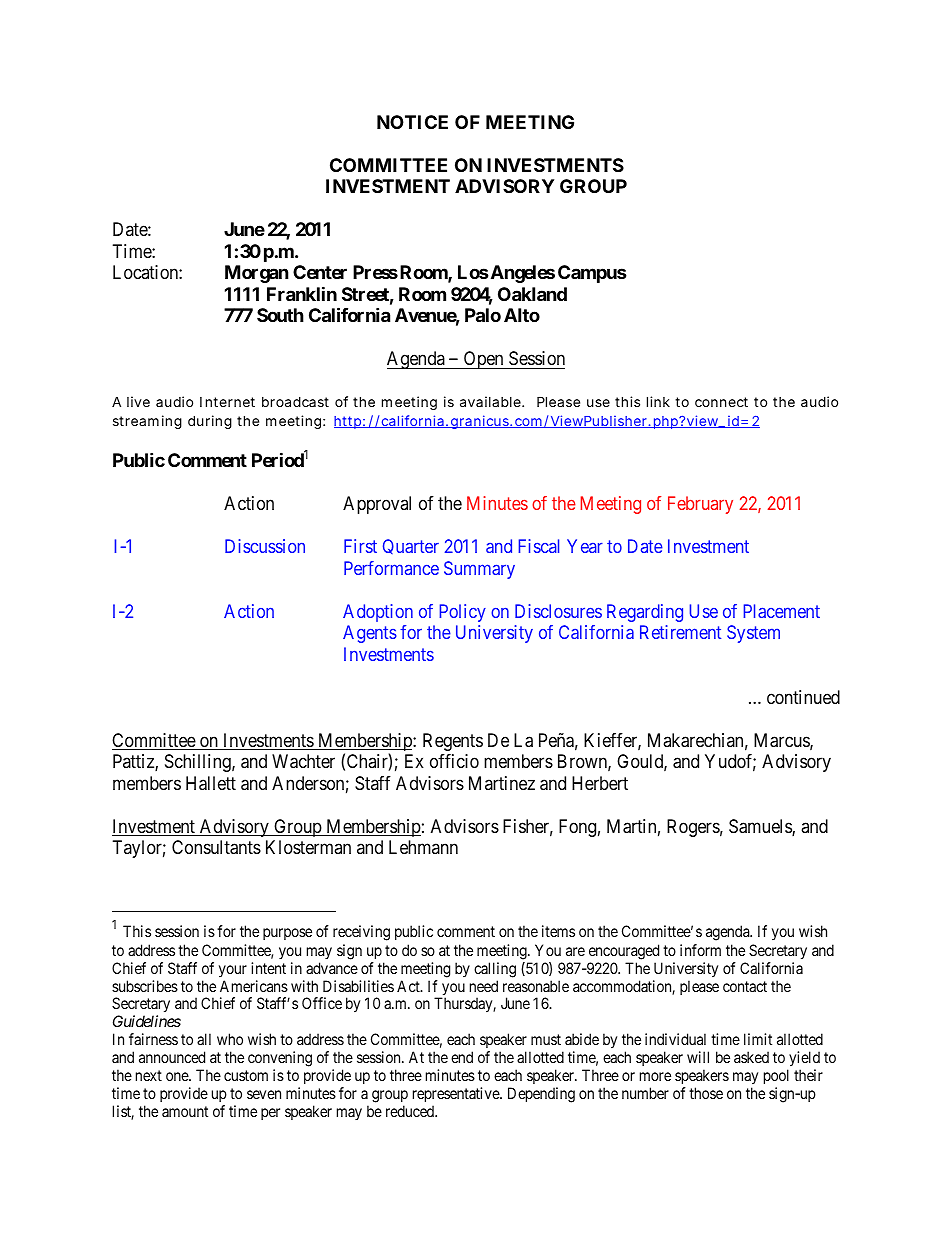  What do you see at coordinates (491, 401) in the screenshot?
I see `available` at bounding box center [491, 401].
